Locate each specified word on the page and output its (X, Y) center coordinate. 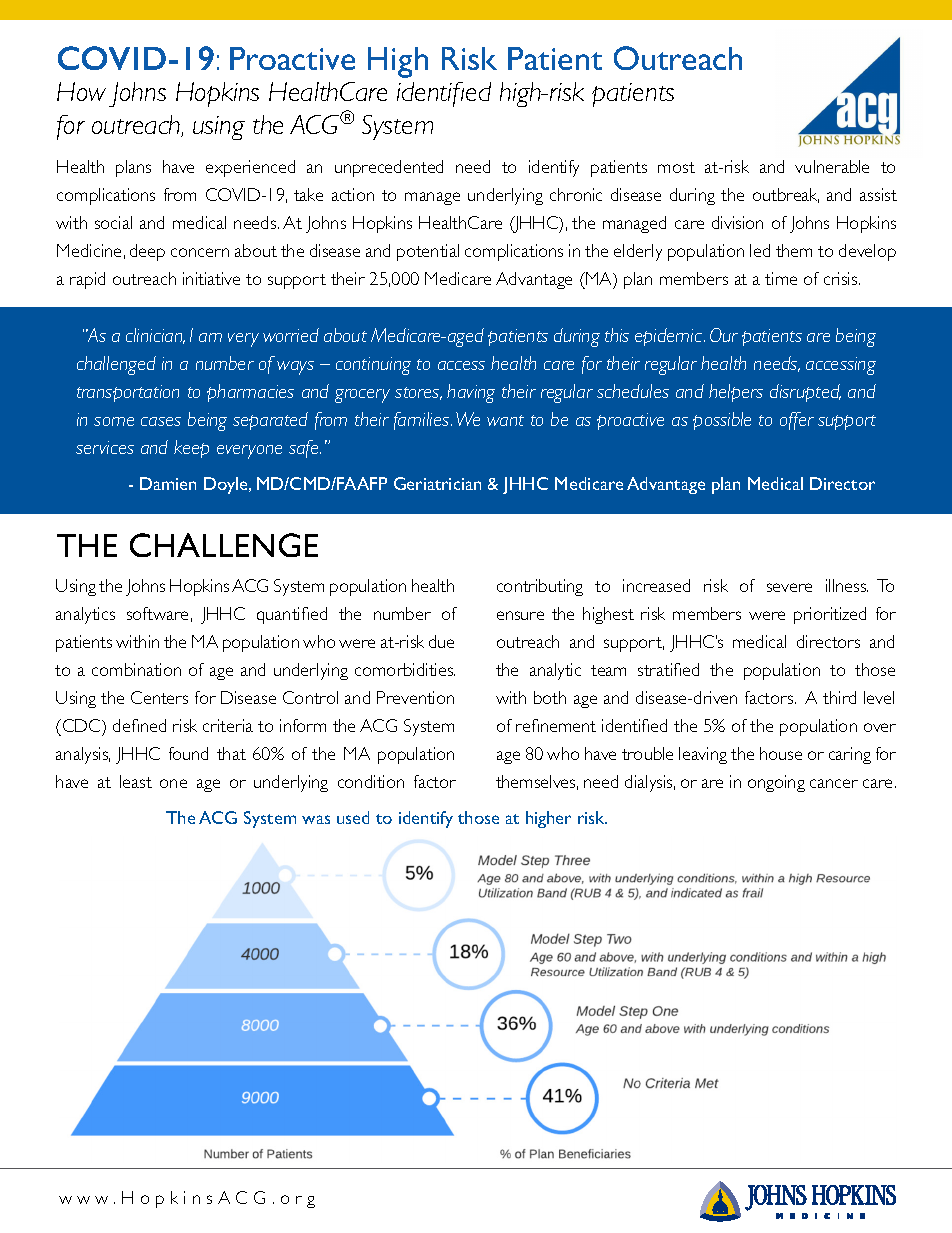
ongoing (776, 783)
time (781, 278)
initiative (211, 278)
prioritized (830, 615)
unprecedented (389, 168)
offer (797, 421)
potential (428, 252)
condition (371, 781)
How (81, 91)
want (505, 420)
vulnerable (832, 166)
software (157, 613)
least (136, 781)
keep (191, 449)
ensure (520, 615)
